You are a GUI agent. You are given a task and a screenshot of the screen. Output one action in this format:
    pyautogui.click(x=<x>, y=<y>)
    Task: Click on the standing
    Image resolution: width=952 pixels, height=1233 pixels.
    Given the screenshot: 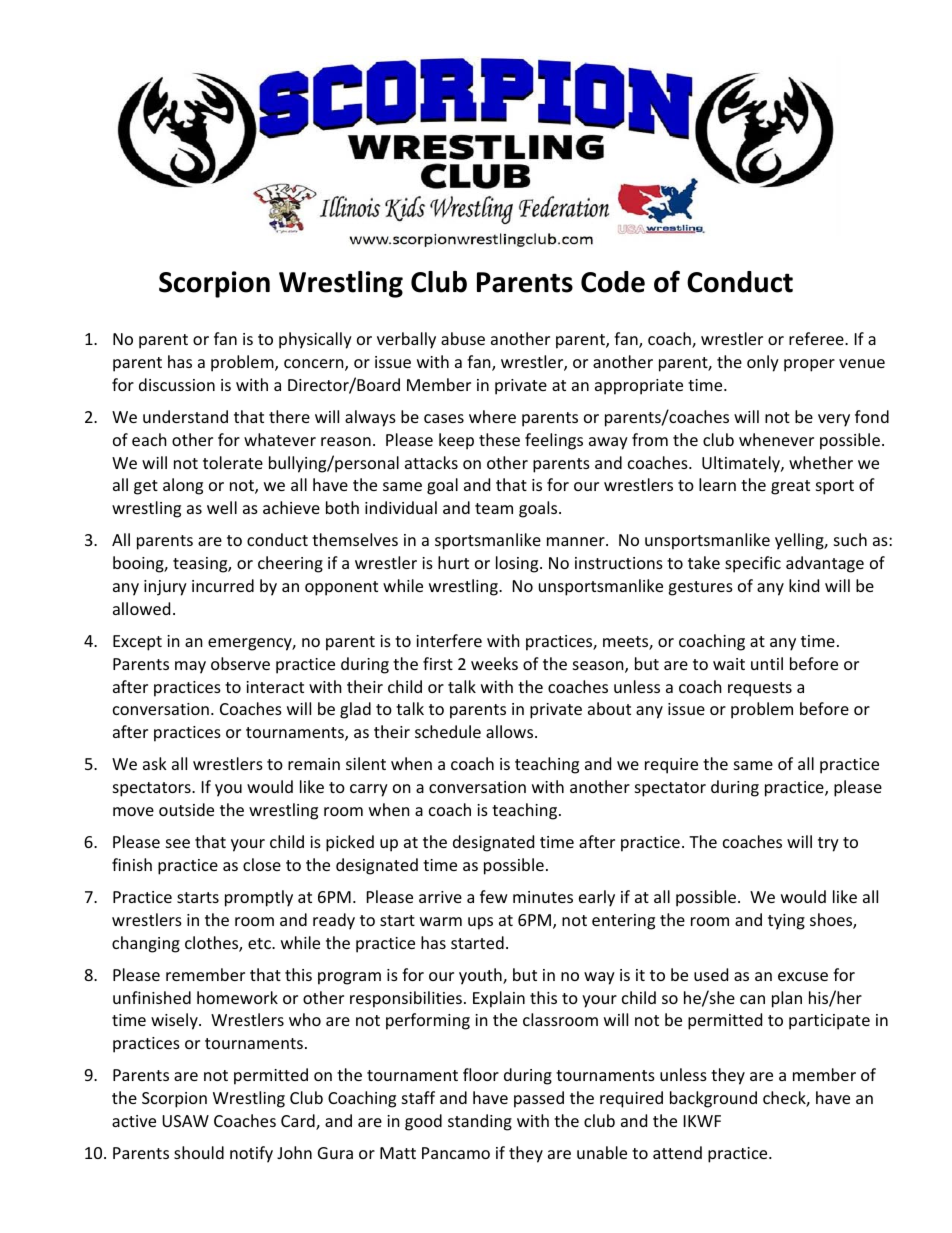 What is the action you would take?
    pyautogui.click(x=480, y=1122)
